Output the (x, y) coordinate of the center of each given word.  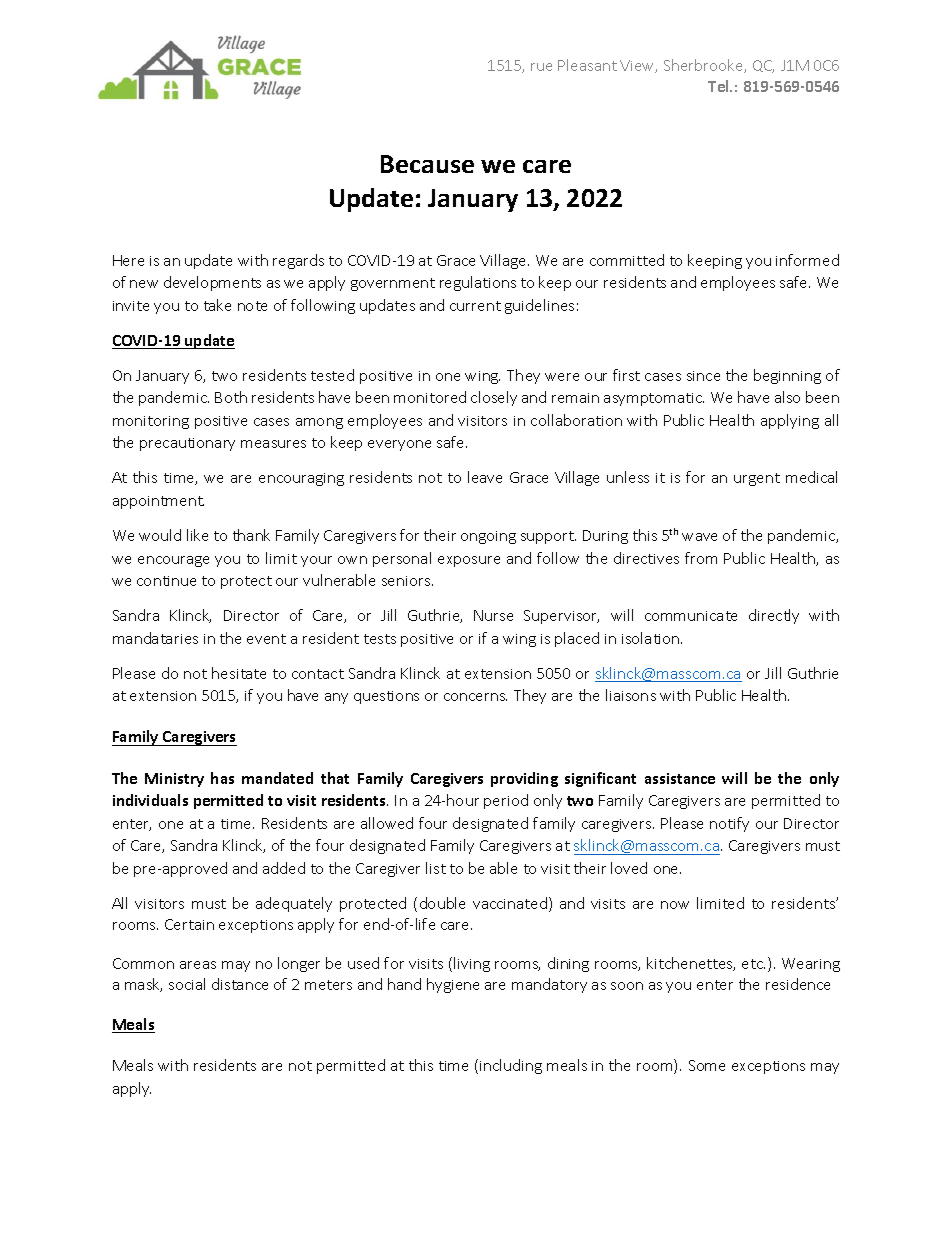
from (701, 558)
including (511, 1066)
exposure (469, 561)
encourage (173, 561)
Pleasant (587, 65)
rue (541, 67)
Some (707, 1065)
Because (427, 164)
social (187, 984)
